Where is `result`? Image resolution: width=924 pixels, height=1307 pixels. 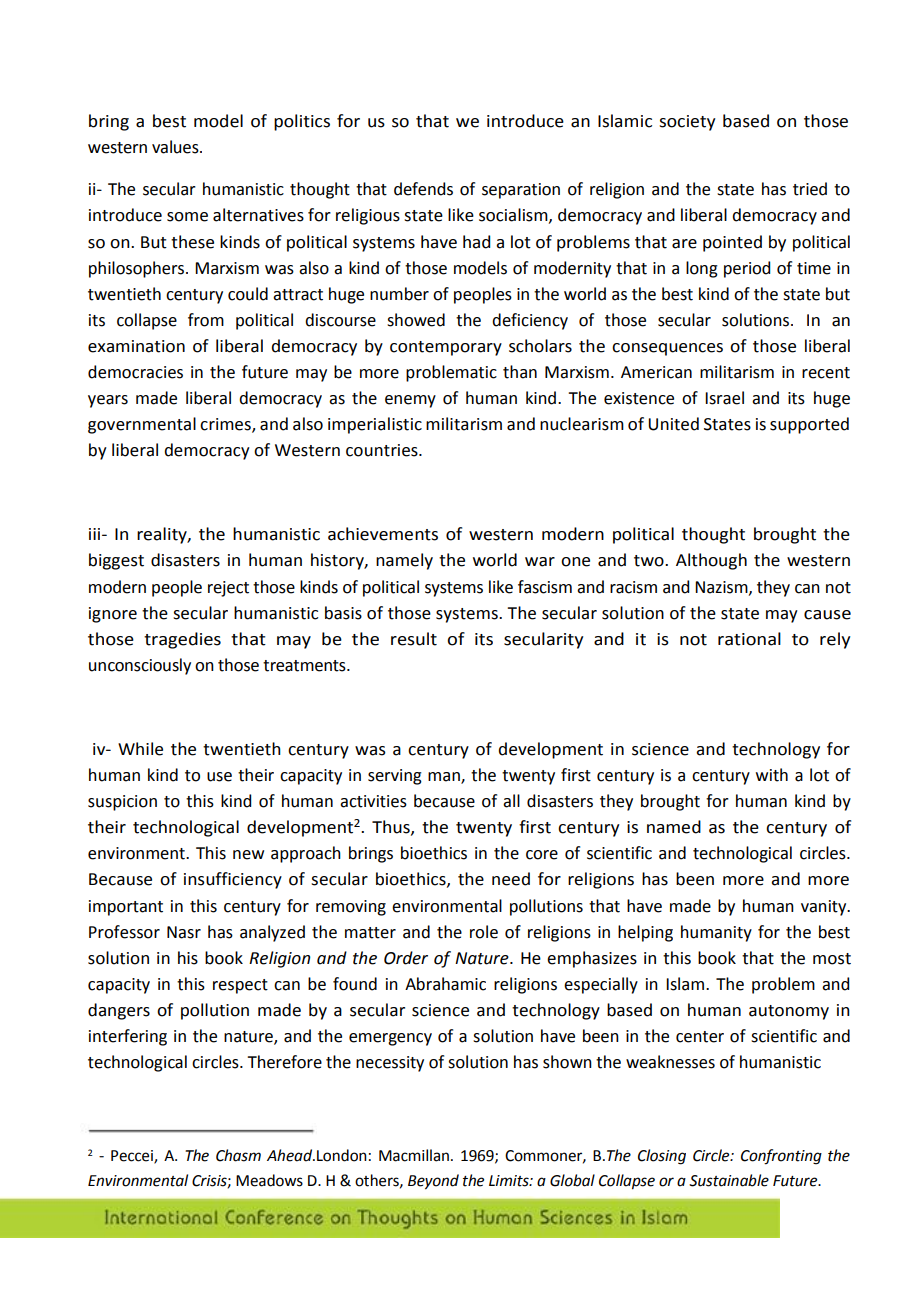
result is located at coordinates (414, 639).
